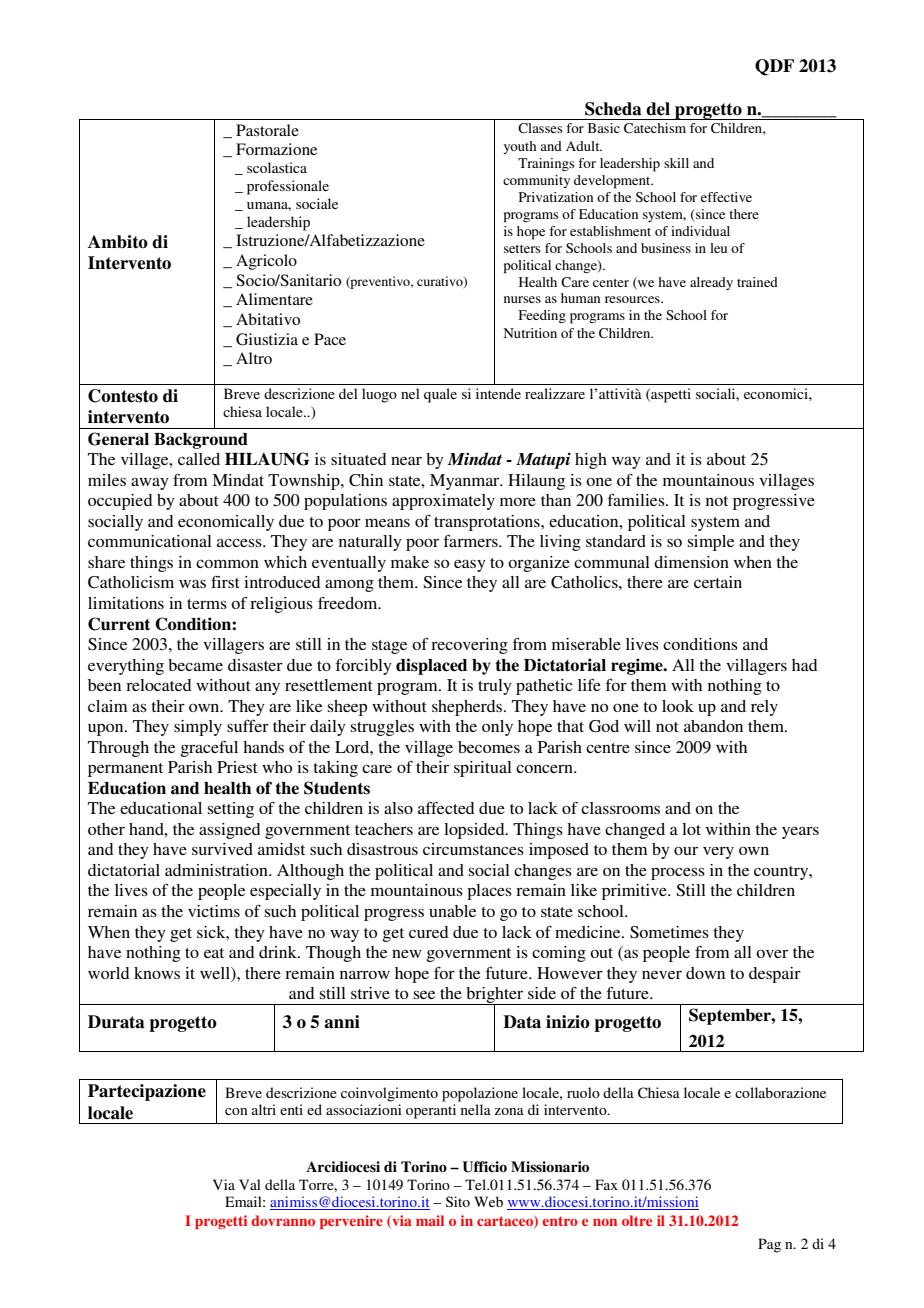 This screenshot has height=1308, width=924. I want to click on shepherds, so click(468, 708).
